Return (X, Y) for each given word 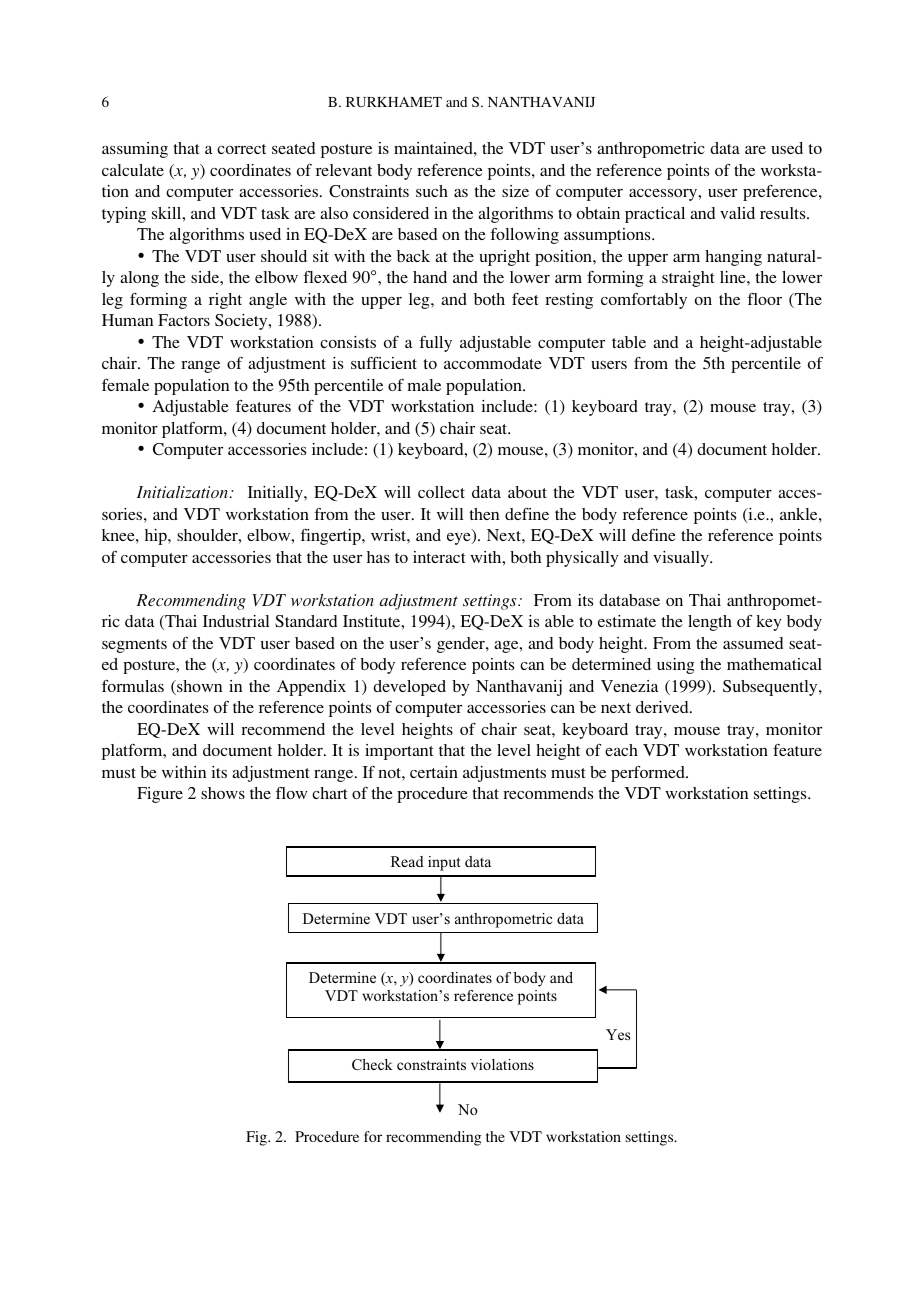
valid (737, 213)
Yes (618, 1034)
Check (372, 1065)
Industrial (236, 621)
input (444, 863)
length (710, 623)
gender (462, 645)
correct (241, 149)
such (432, 191)
